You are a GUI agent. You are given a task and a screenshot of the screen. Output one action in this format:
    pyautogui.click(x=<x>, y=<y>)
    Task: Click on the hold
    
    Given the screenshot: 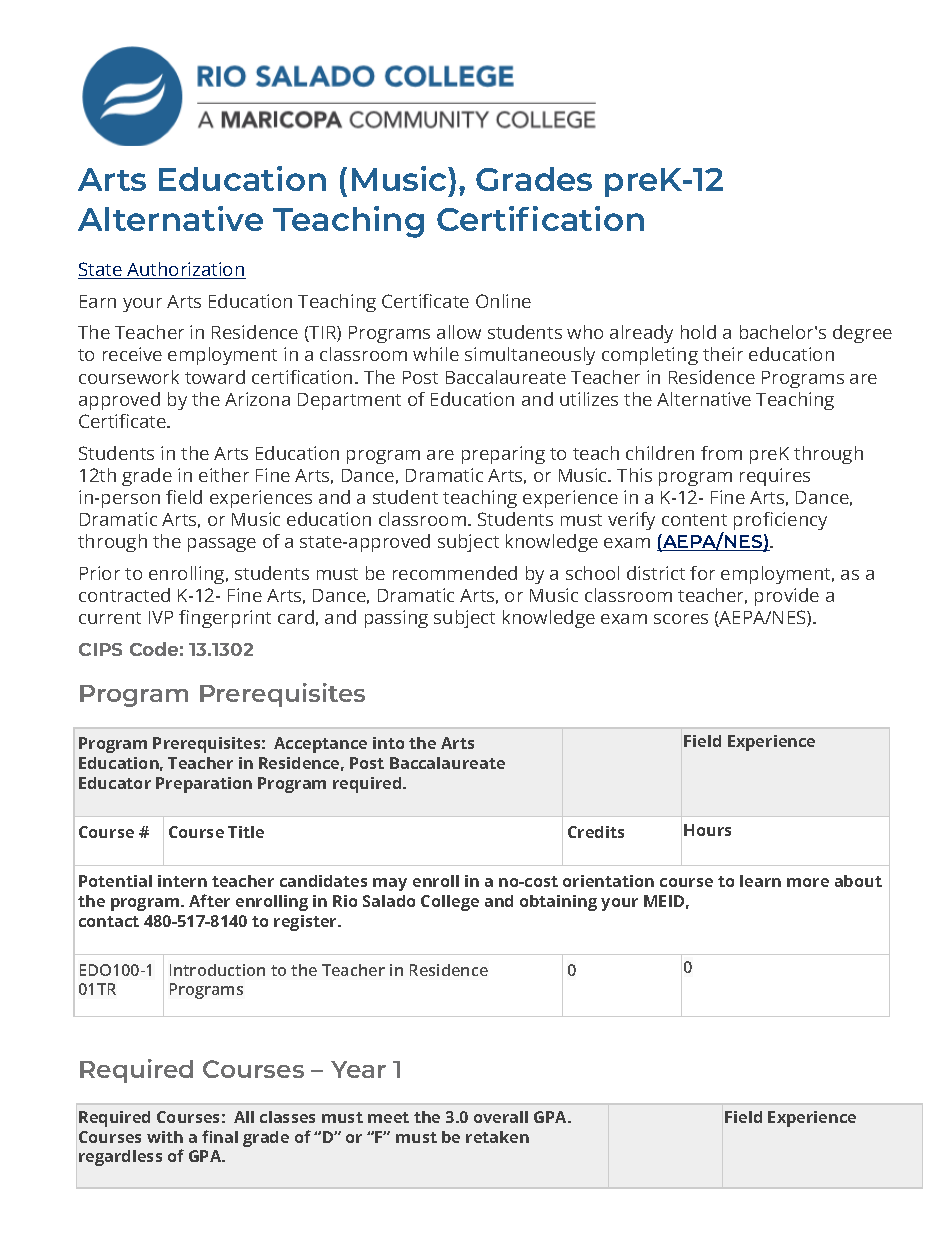 What is the action you would take?
    pyautogui.click(x=698, y=332)
